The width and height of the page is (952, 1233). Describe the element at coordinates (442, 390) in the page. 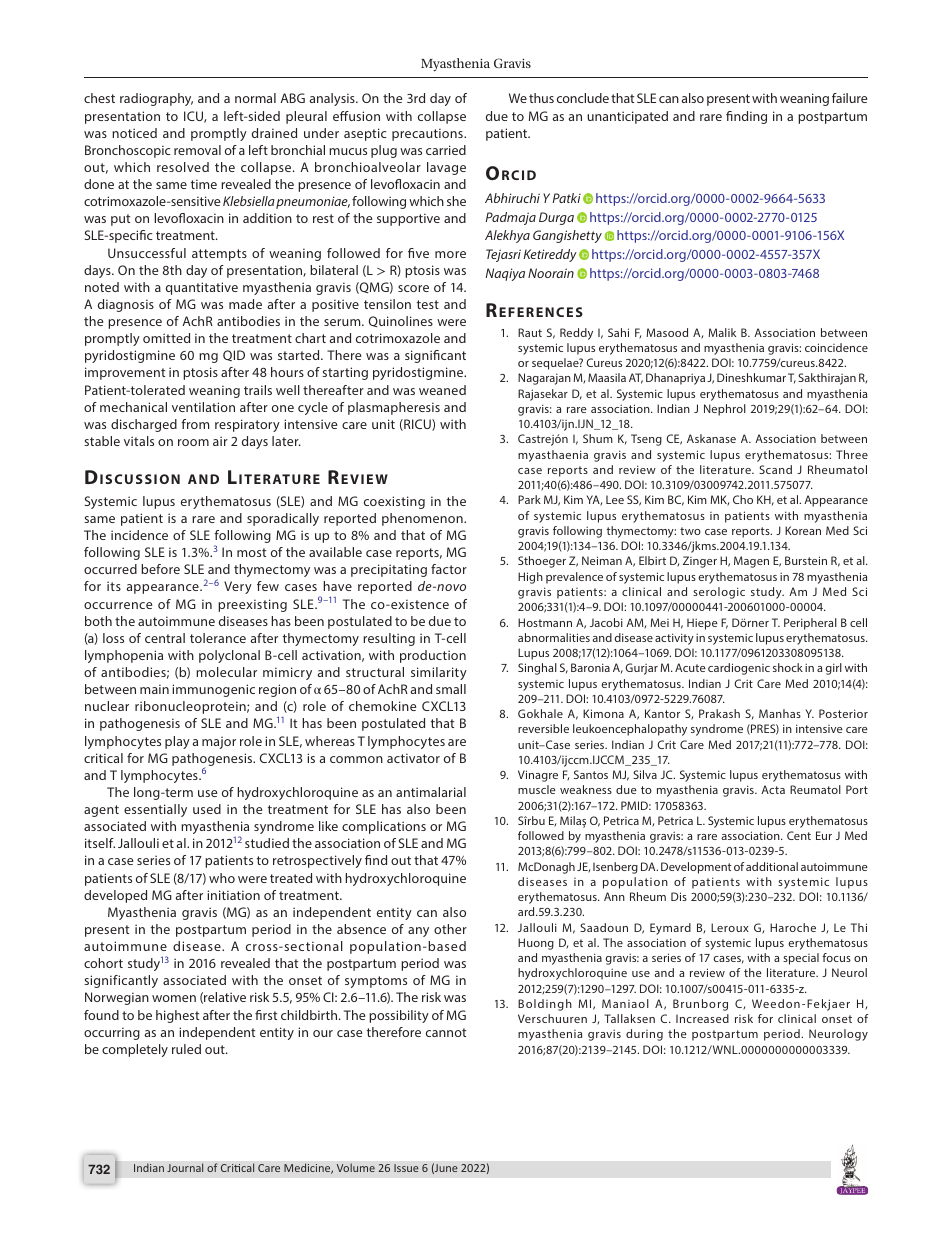

I see `weaned` at that location.
